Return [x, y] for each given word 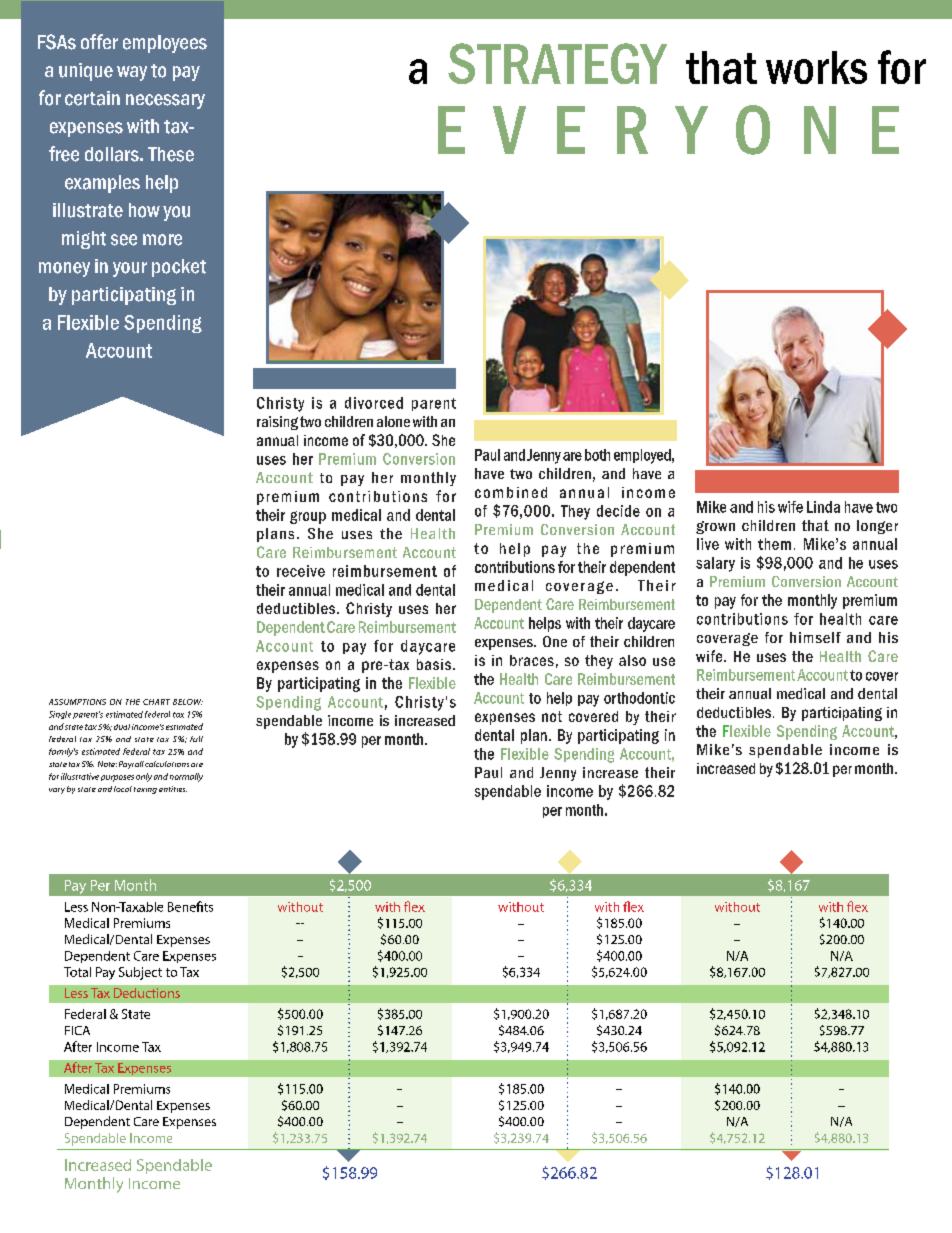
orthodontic [639, 698]
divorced [374, 403]
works [816, 67]
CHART [156, 702]
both [597, 455]
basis [434, 664]
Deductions [147, 993]
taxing [145, 790]
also [632, 660]
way [132, 73]
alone [393, 421]
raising [277, 423]
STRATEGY [557, 63]
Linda [823, 507]
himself [815, 637]
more [162, 240]
